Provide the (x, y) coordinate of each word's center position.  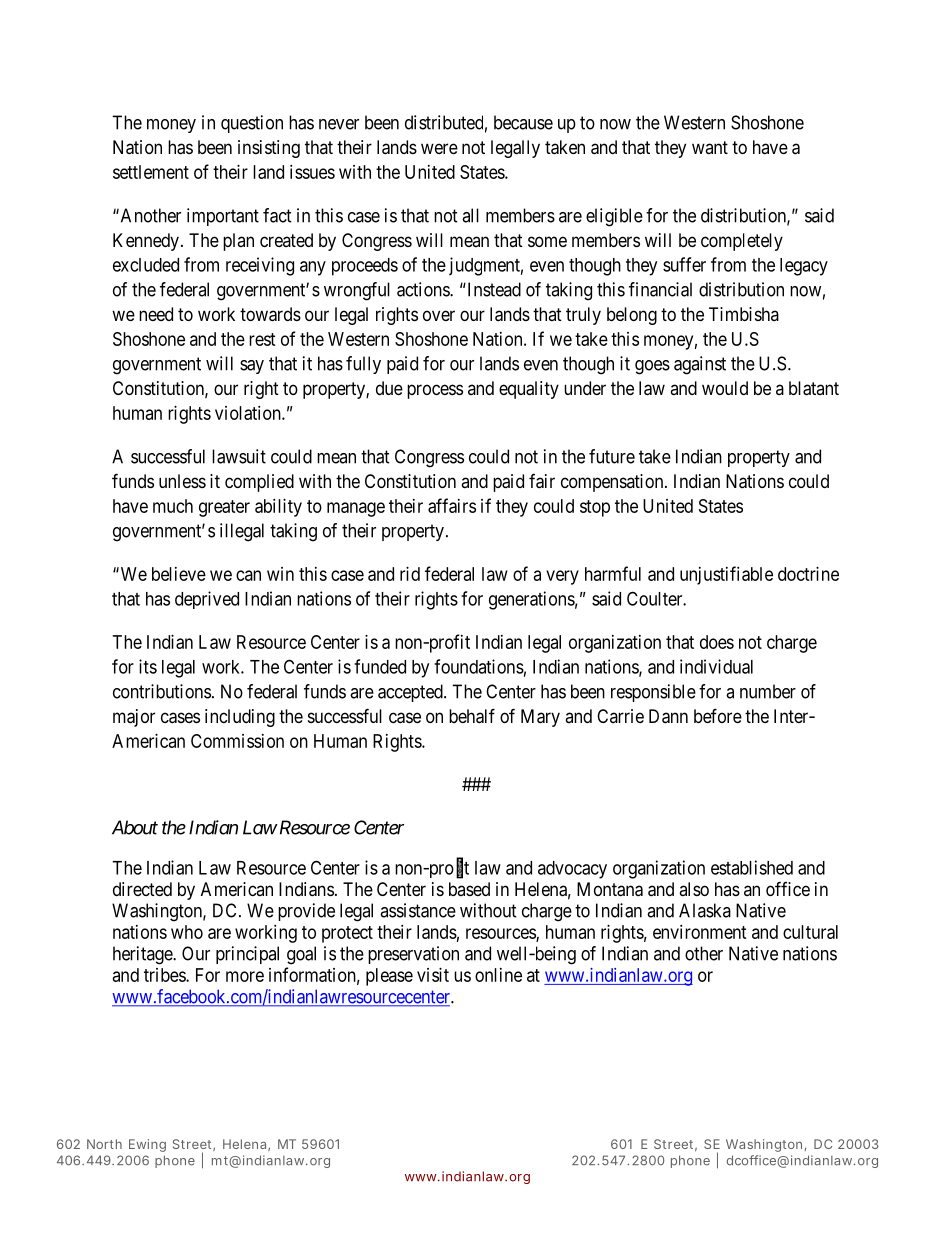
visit (433, 975)
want (710, 147)
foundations (479, 666)
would (725, 388)
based (469, 889)
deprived (207, 600)
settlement (151, 172)
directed (142, 889)
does (717, 642)
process (435, 391)
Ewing (147, 1145)
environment (700, 932)
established (752, 867)
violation (249, 413)
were (439, 148)
